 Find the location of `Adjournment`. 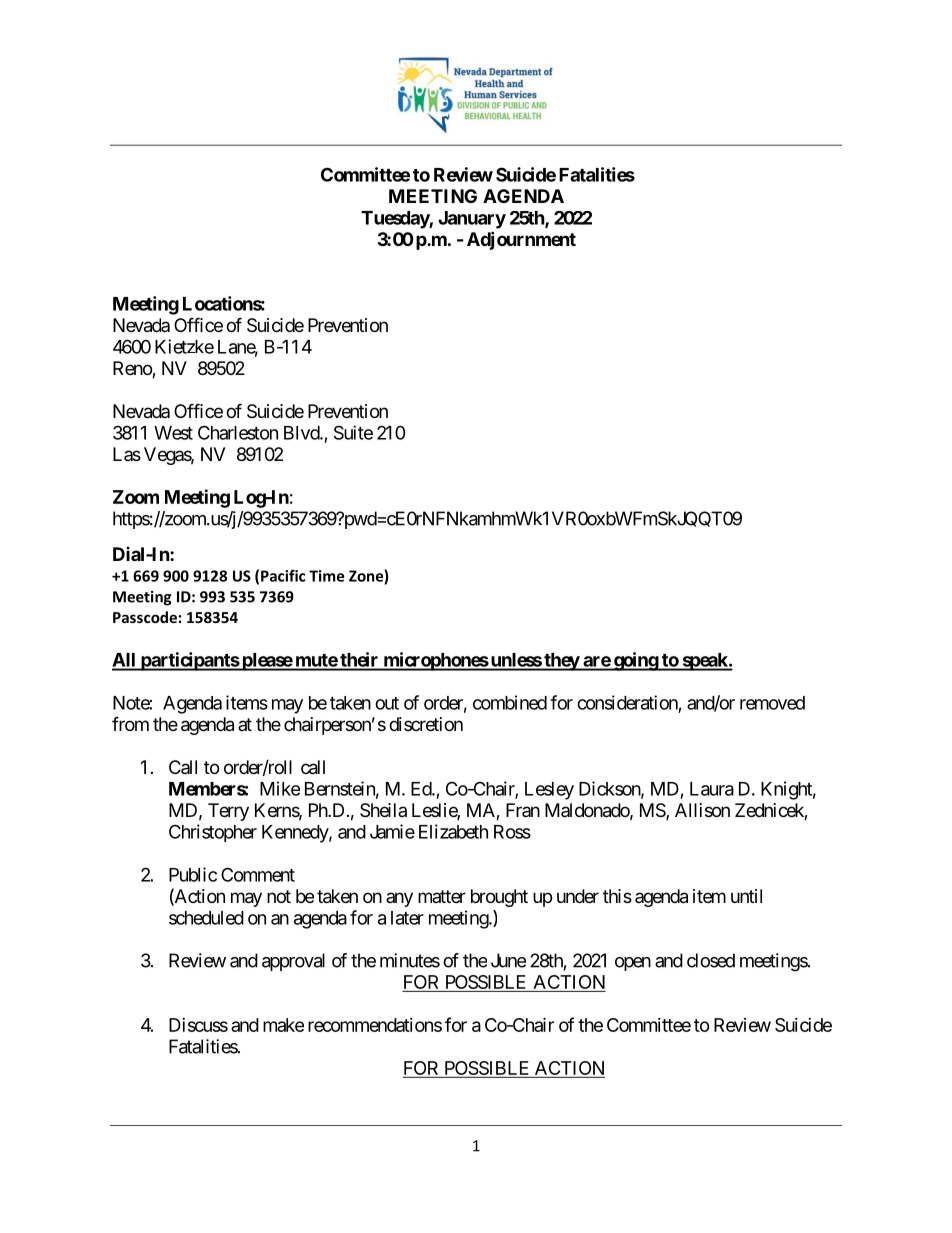

Adjournment is located at coordinates (521, 240).
